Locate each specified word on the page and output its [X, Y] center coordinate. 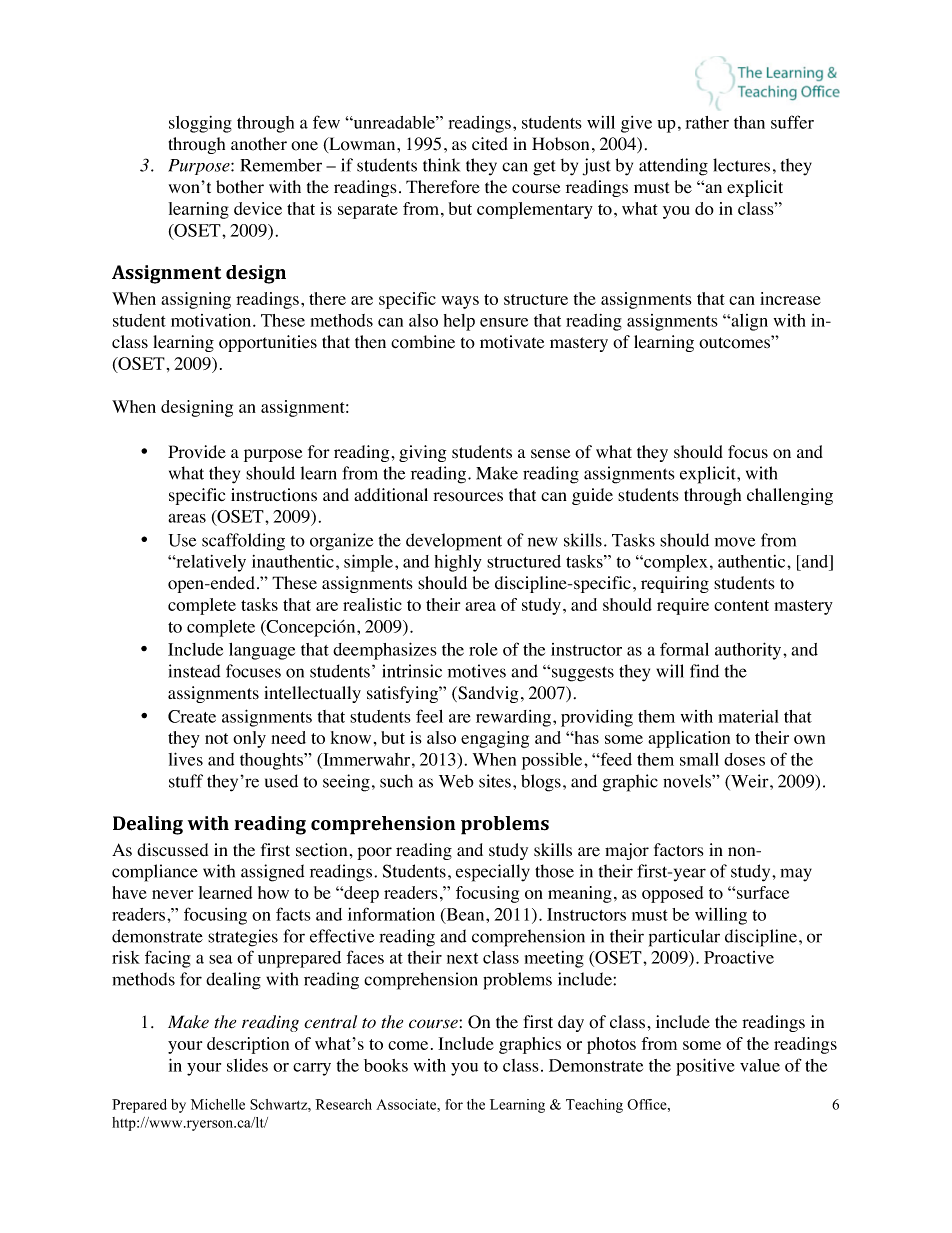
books [386, 1065]
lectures [741, 165]
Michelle [218, 1104]
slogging [200, 124]
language [262, 651]
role [483, 649]
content [741, 605]
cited [490, 144]
